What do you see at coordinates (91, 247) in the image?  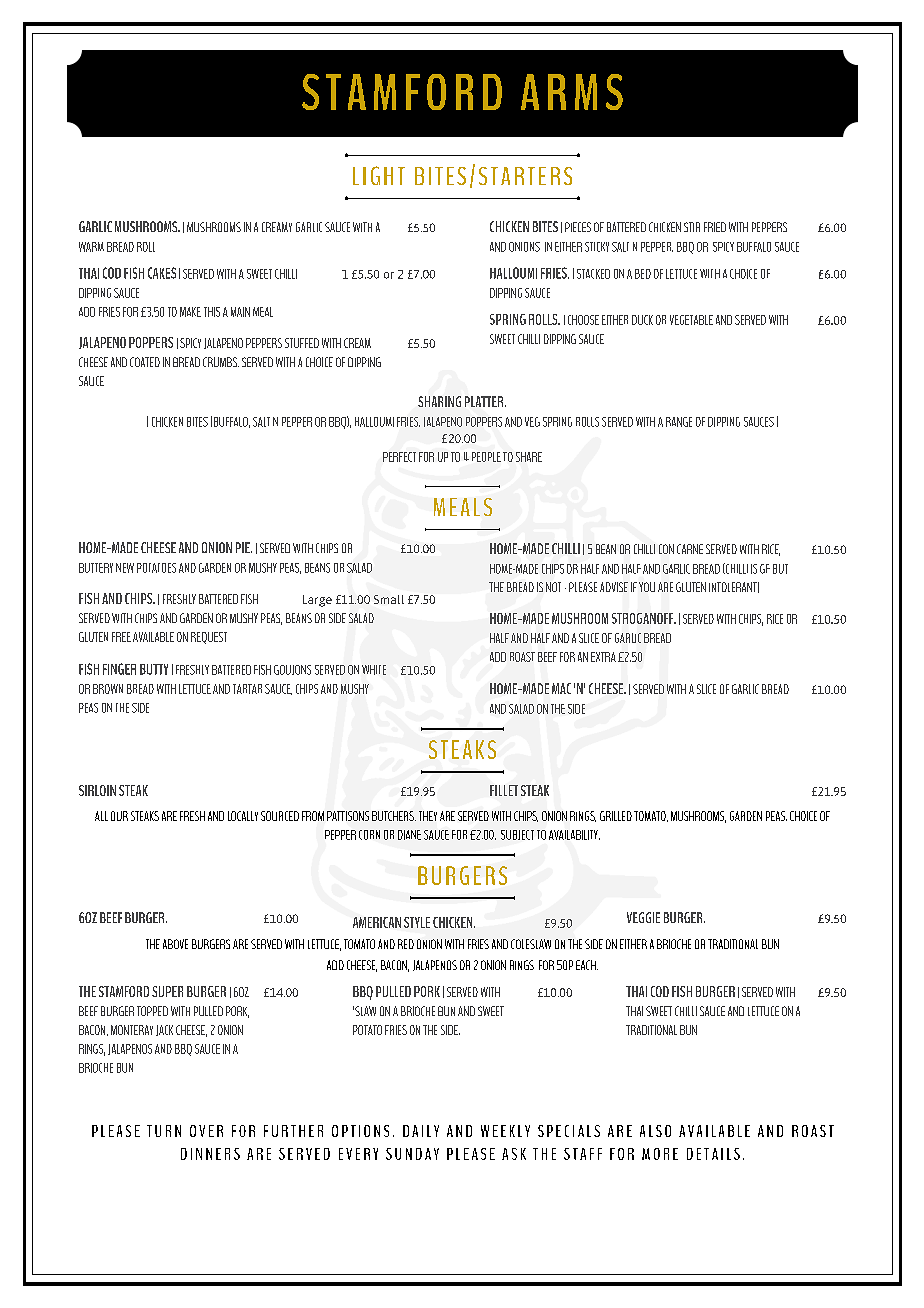 I see `WARM` at bounding box center [91, 247].
